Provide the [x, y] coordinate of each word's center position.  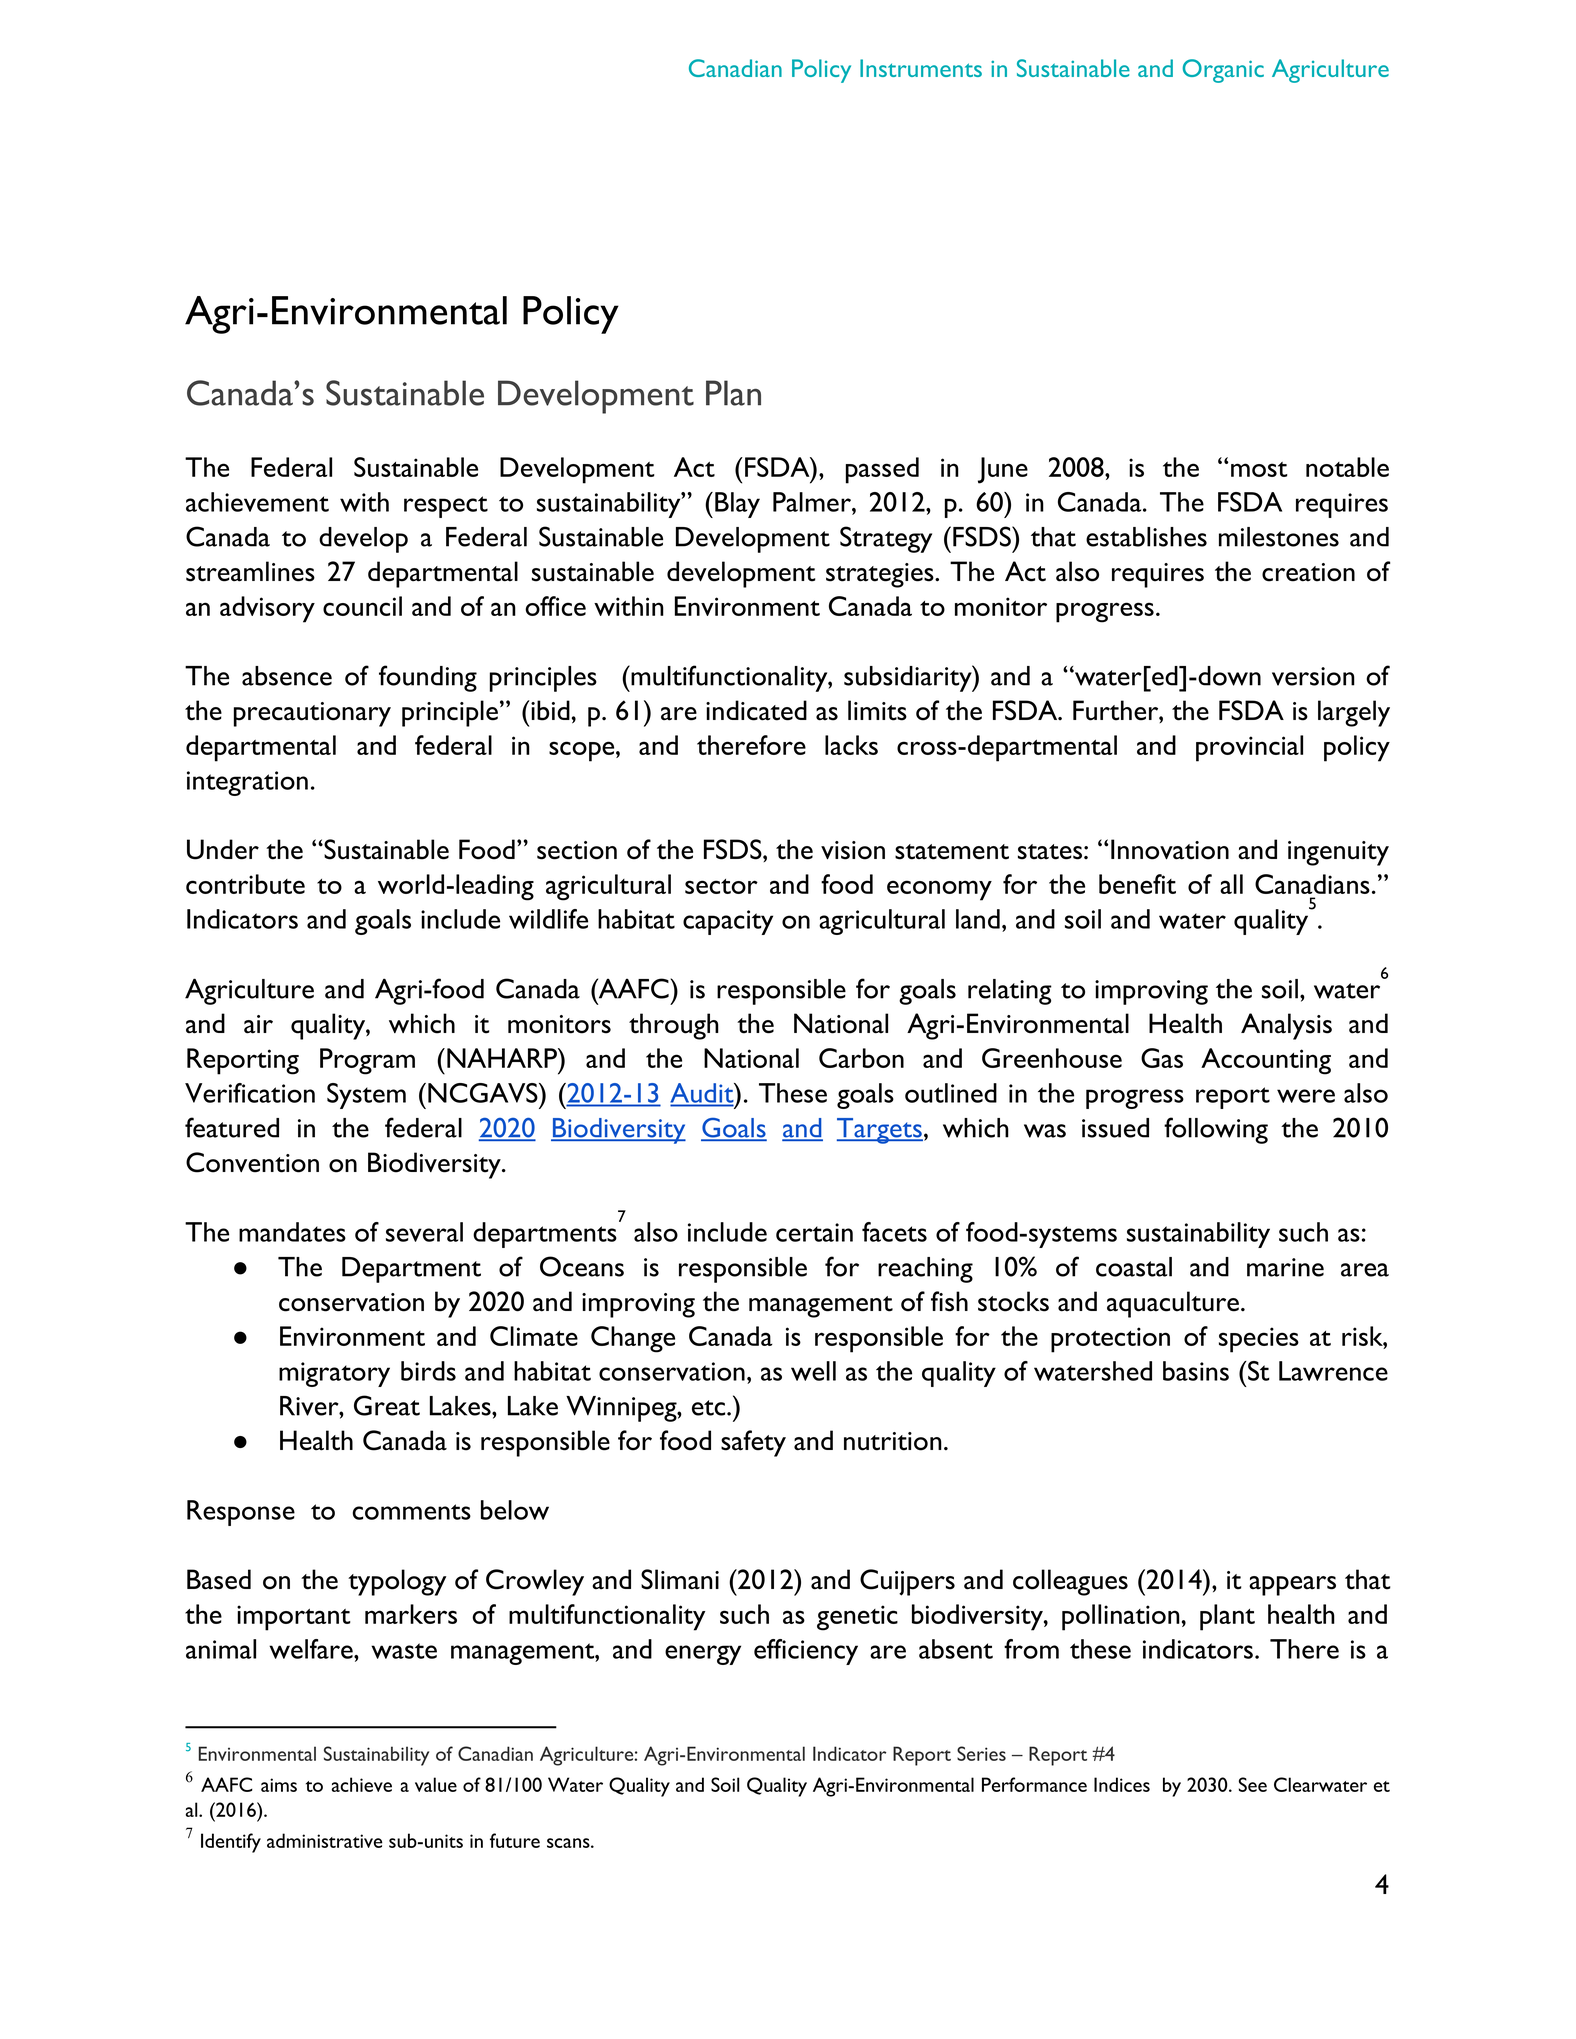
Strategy [886, 539]
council [362, 606]
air [258, 1024]
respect [446, 507]
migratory [334, 1374]
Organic [1223, 71]
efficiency [806, 1652]
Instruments [921, 68]
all [1231, 884]
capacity [728, 922]
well [813, 1371]
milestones [1279, 537]
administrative [325, 1840]
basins [1196, 1371]
